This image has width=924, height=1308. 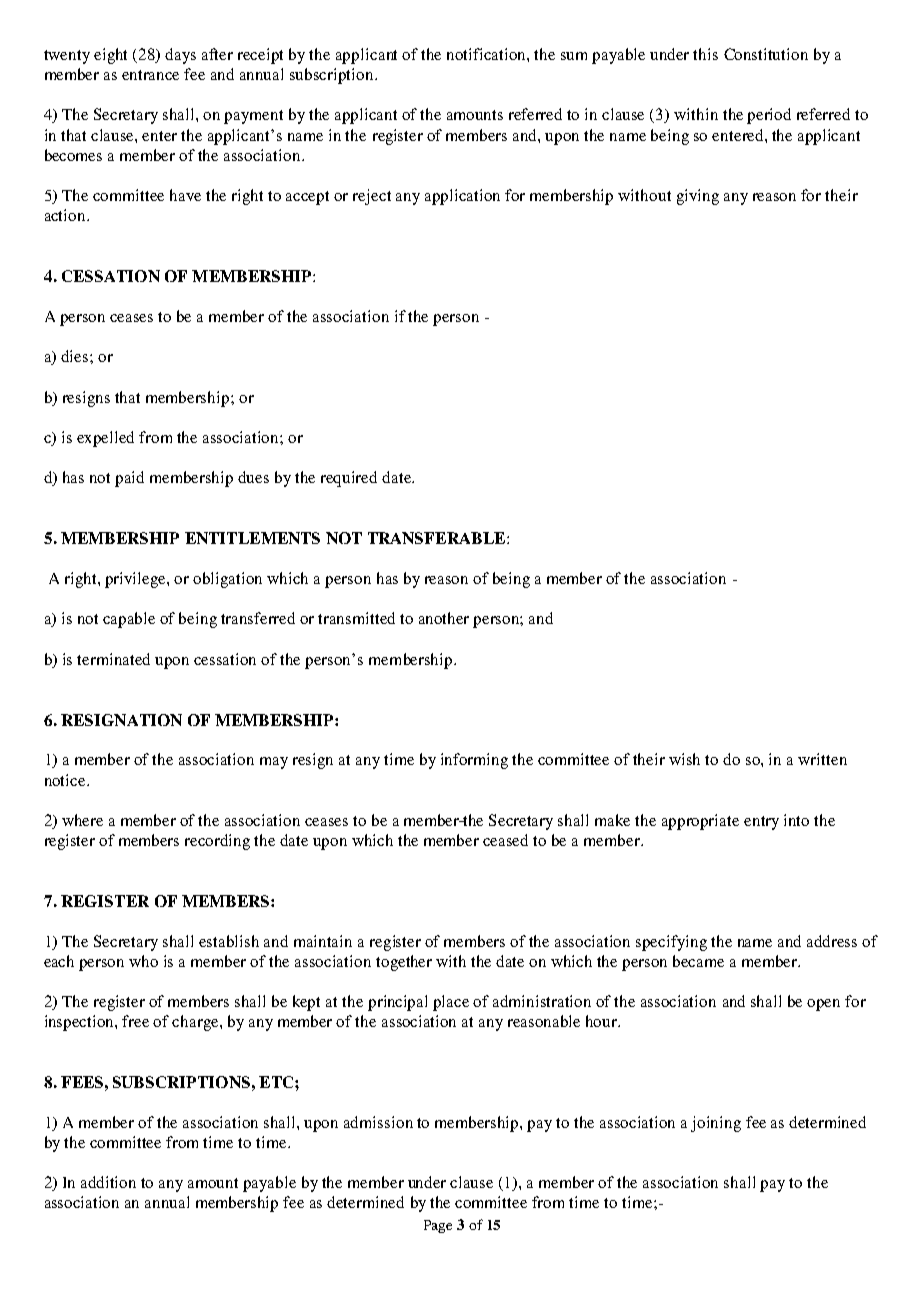 What do you see at coordinates (698, 197) in the image?
I see `giving` at bounding box center [698, 197].
